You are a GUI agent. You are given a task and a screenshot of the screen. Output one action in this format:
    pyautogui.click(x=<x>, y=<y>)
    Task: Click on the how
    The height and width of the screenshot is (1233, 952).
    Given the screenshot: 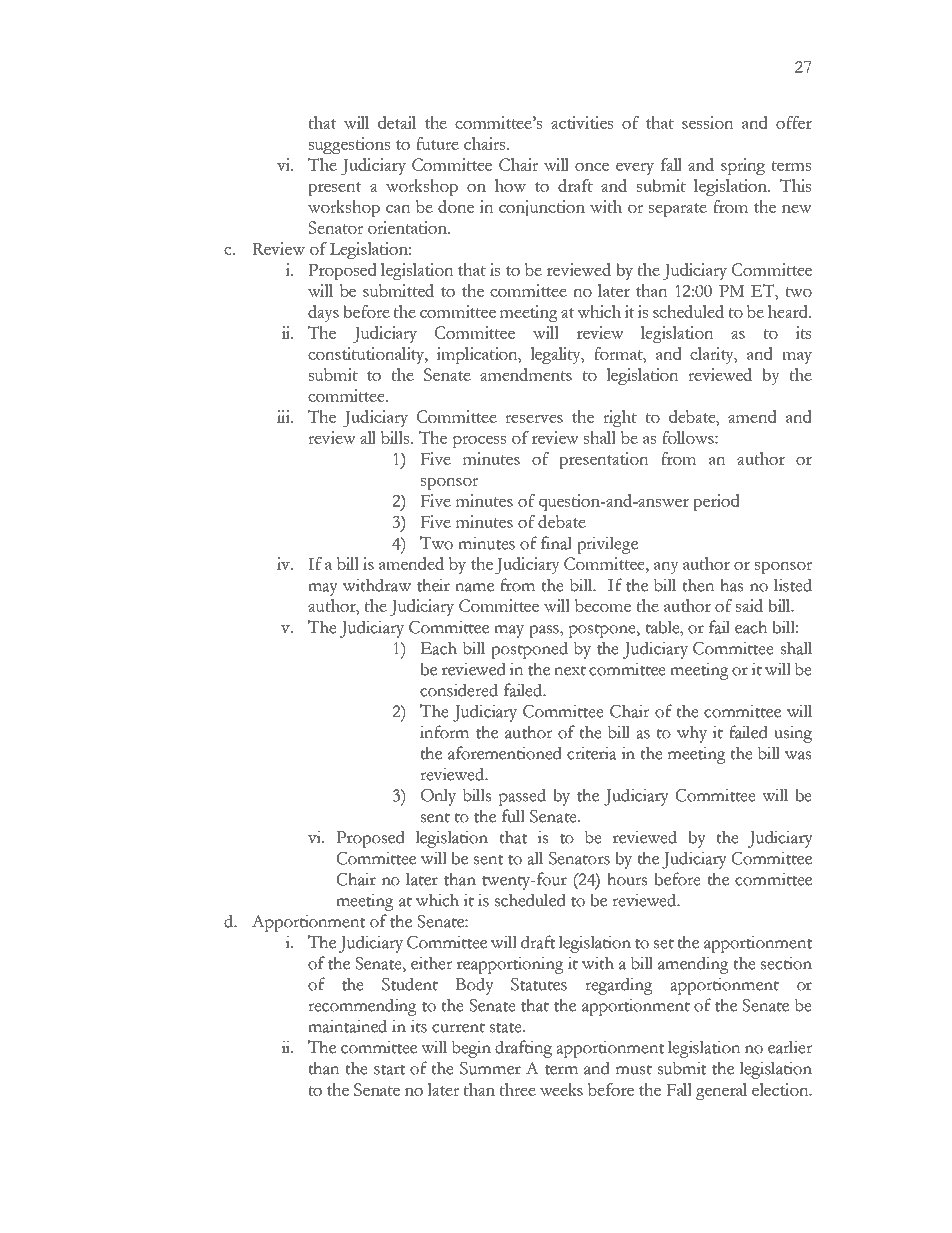 What is the action you would take?
    pyautogui.click(x=510, y=185)
